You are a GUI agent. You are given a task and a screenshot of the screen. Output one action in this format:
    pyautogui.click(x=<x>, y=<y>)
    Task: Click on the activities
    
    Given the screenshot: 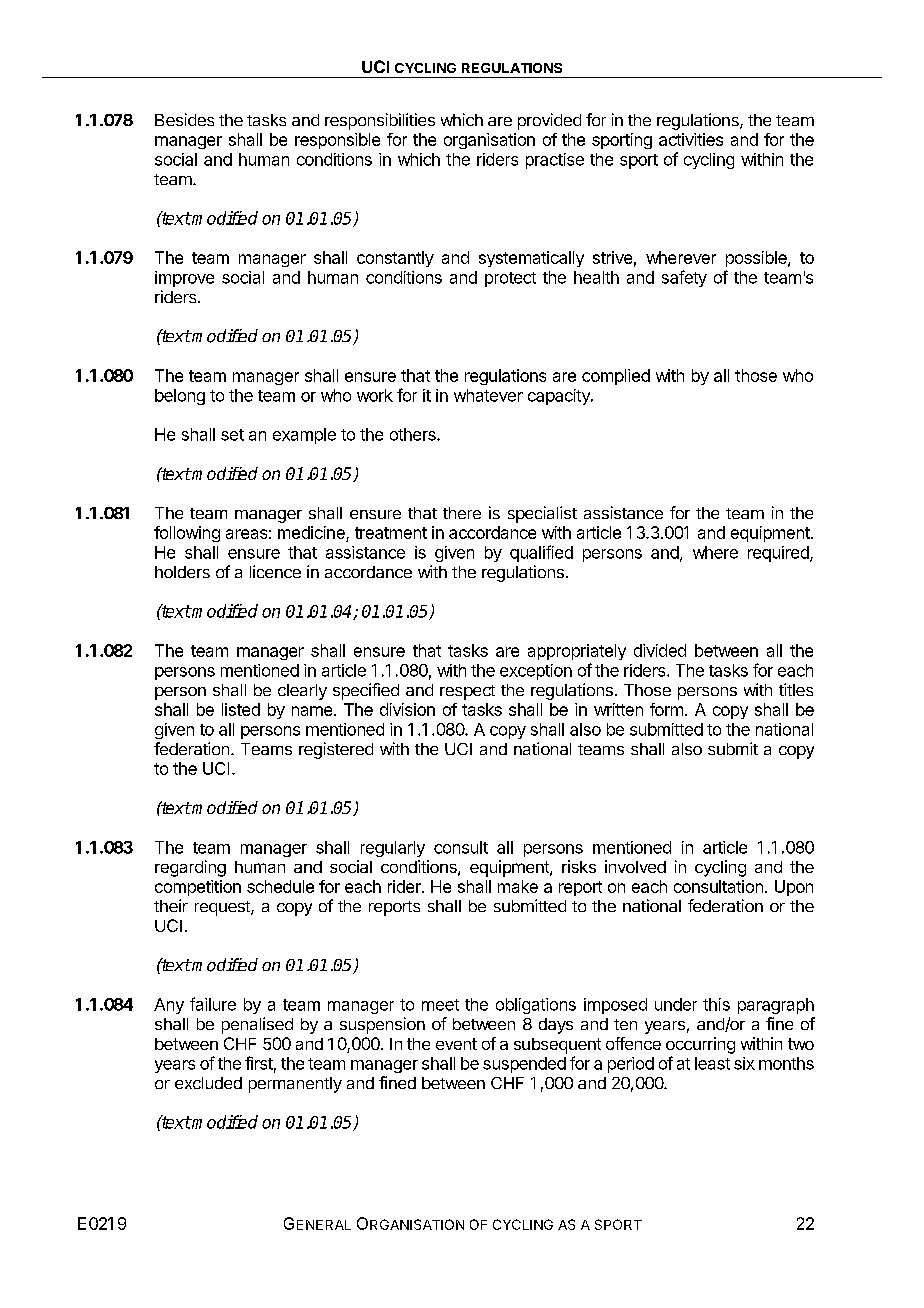 What is the action you would take?
    pyautogui.click(x=691, y=139)
